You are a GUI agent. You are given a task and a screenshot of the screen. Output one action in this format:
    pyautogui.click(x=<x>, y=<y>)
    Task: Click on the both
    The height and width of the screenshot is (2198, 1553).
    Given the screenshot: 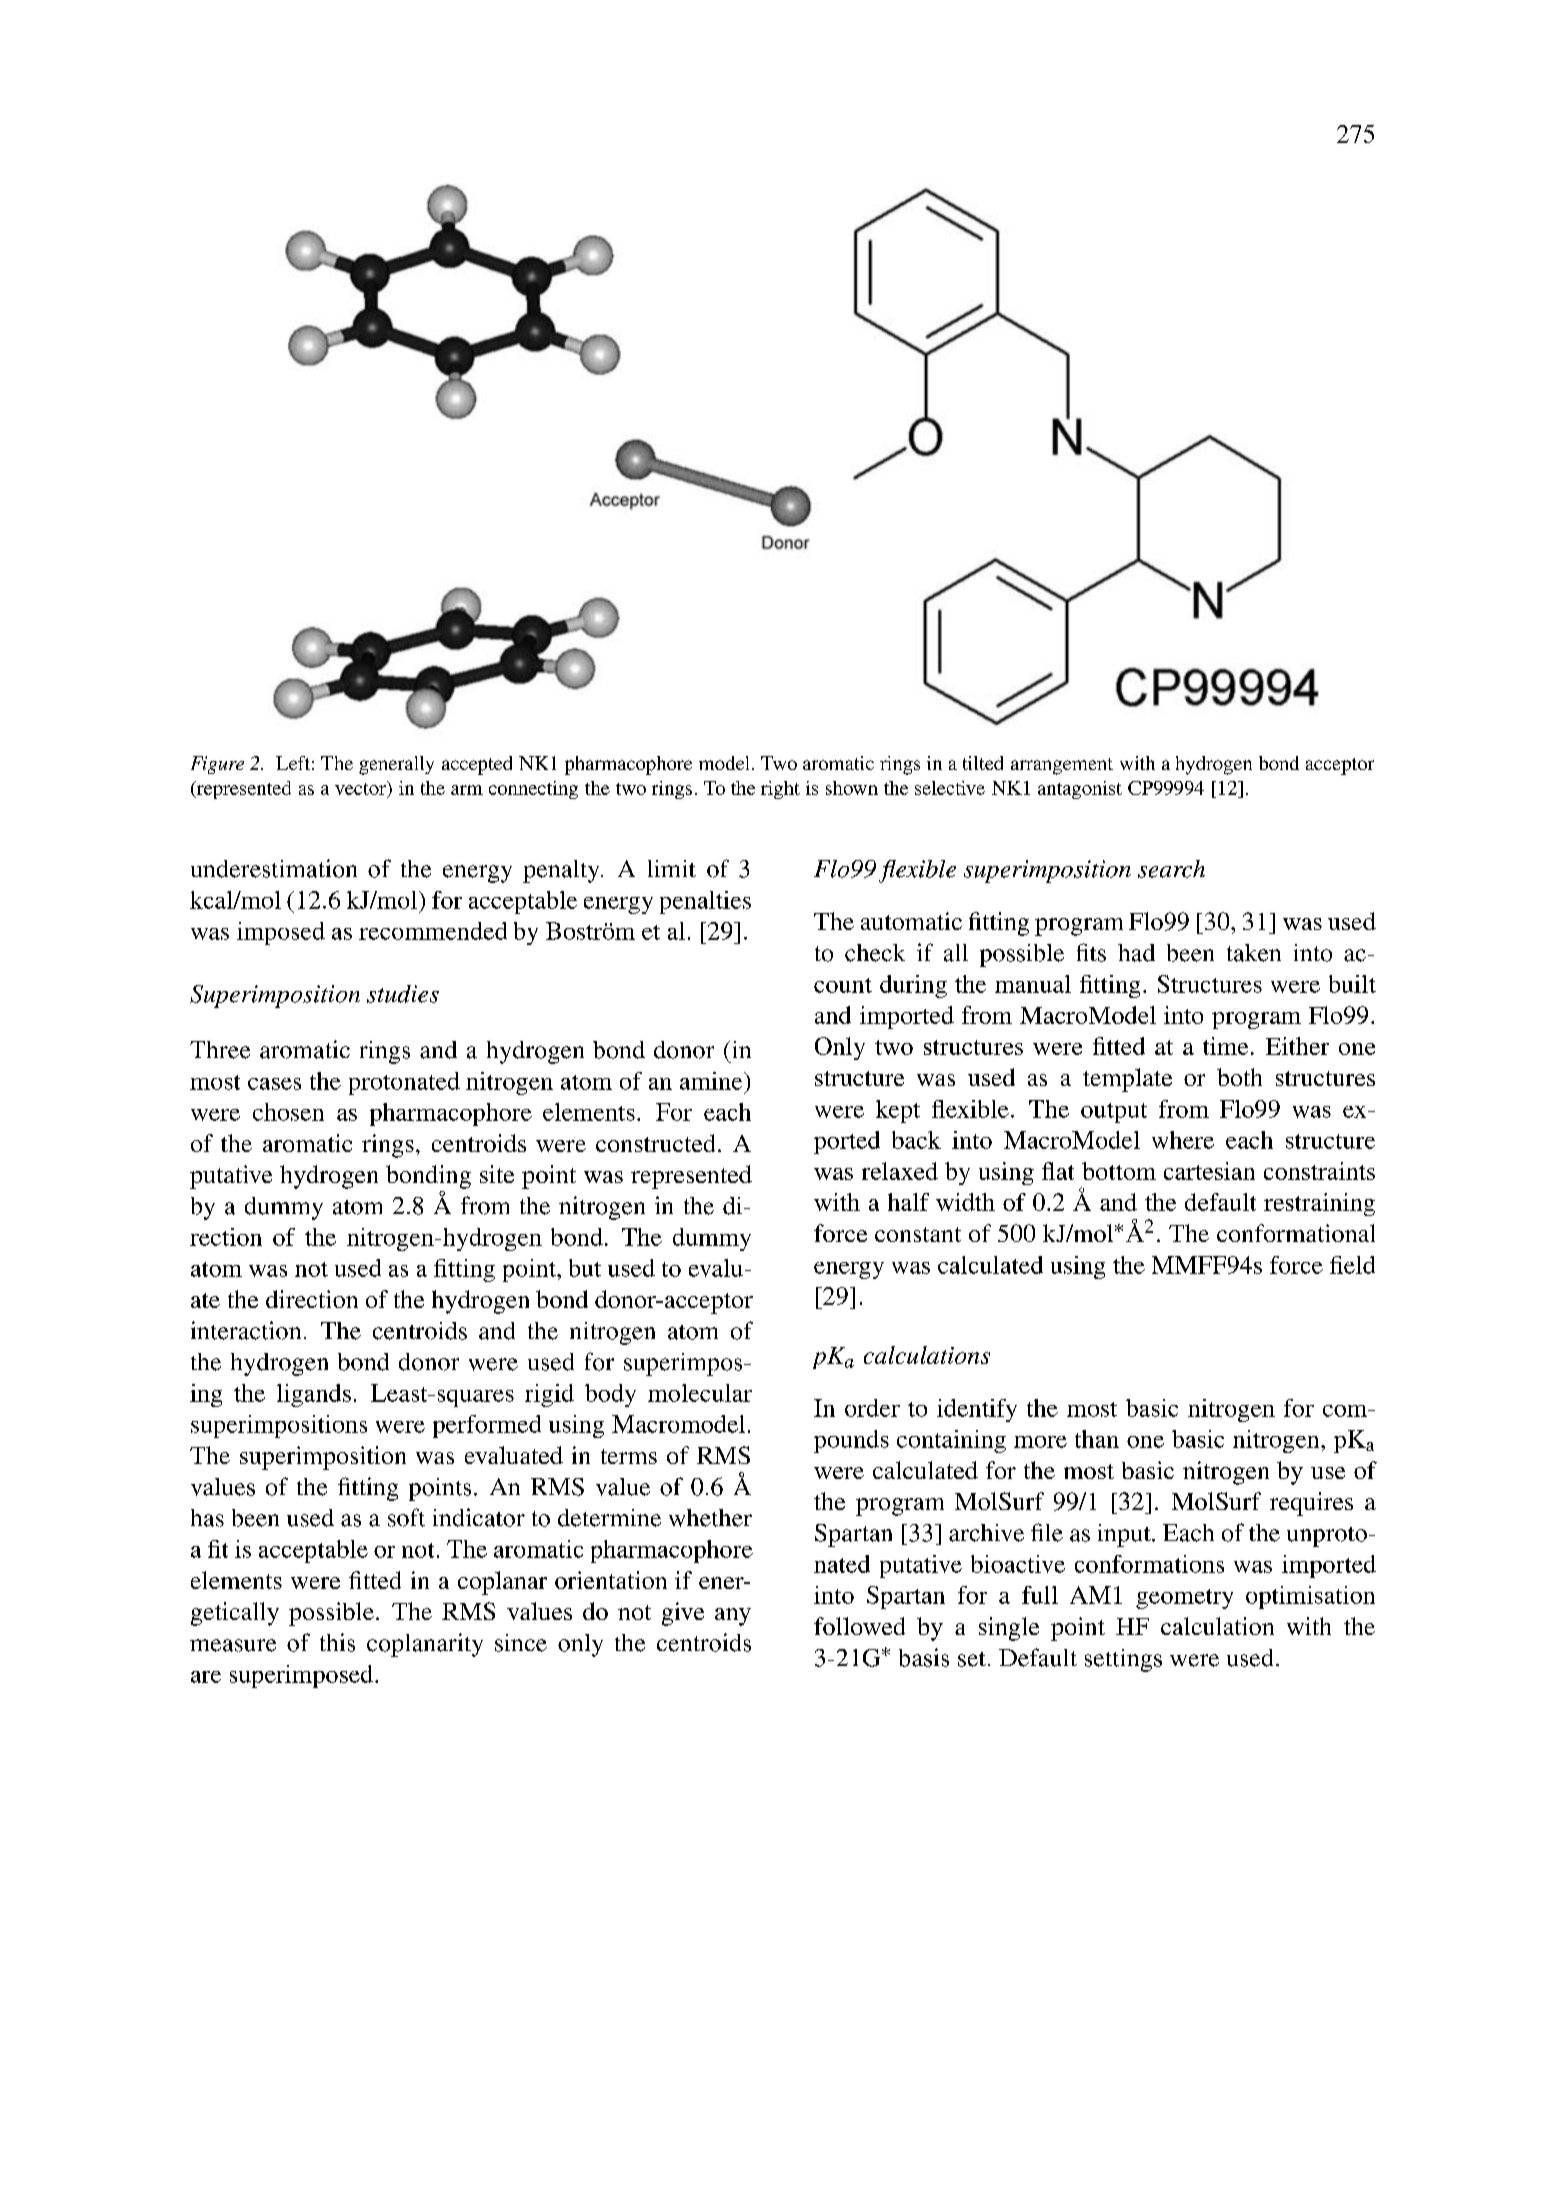 What is the action you would take?
    pyautogui.click(x=1239, y=1077)
